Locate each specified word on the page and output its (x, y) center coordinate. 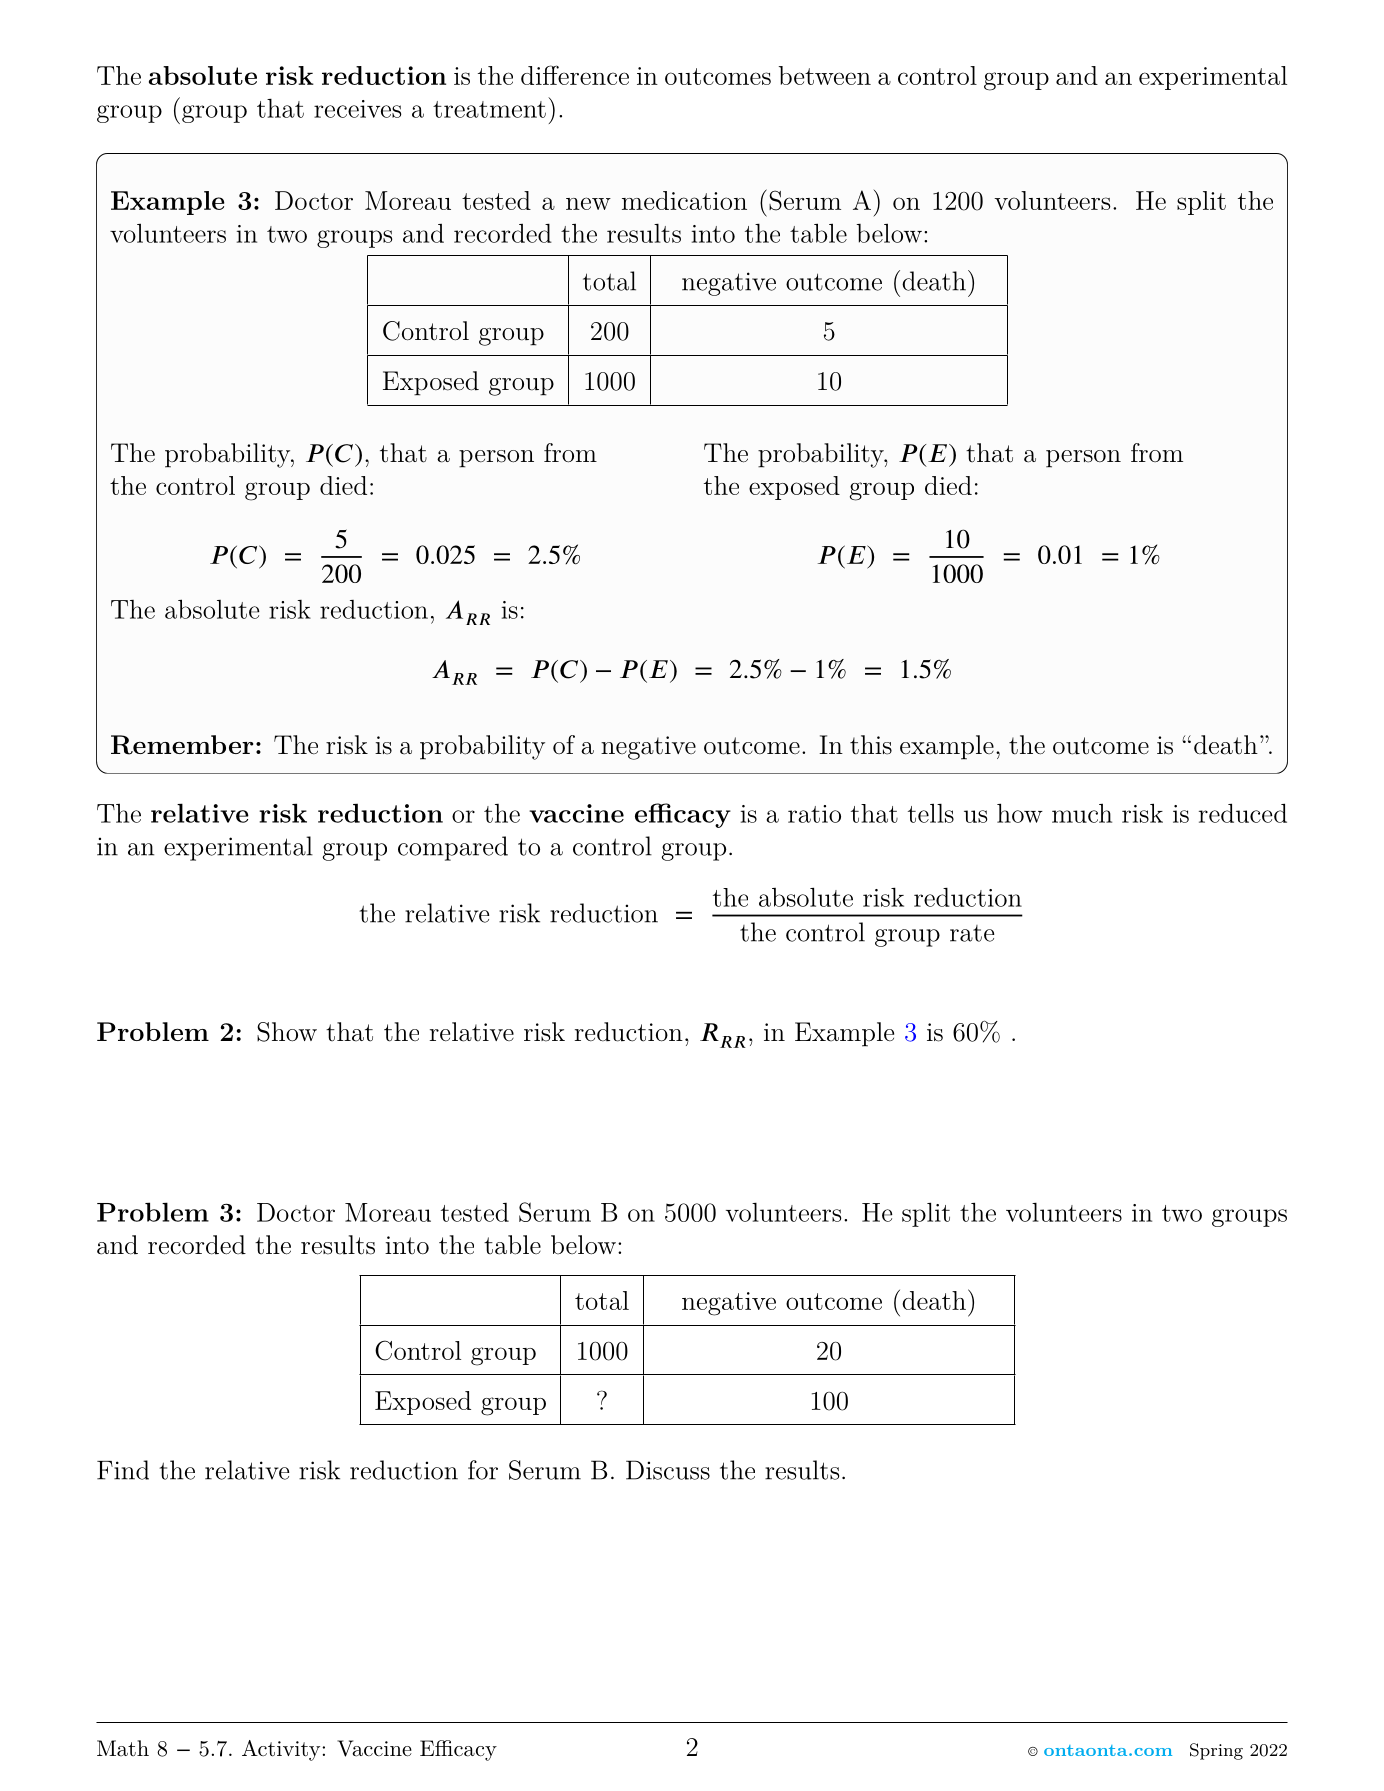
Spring (1216, 1751)
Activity (282, 1750)
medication (684, 200)
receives (357, 109)
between (825, 75)
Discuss (668, 1470)
